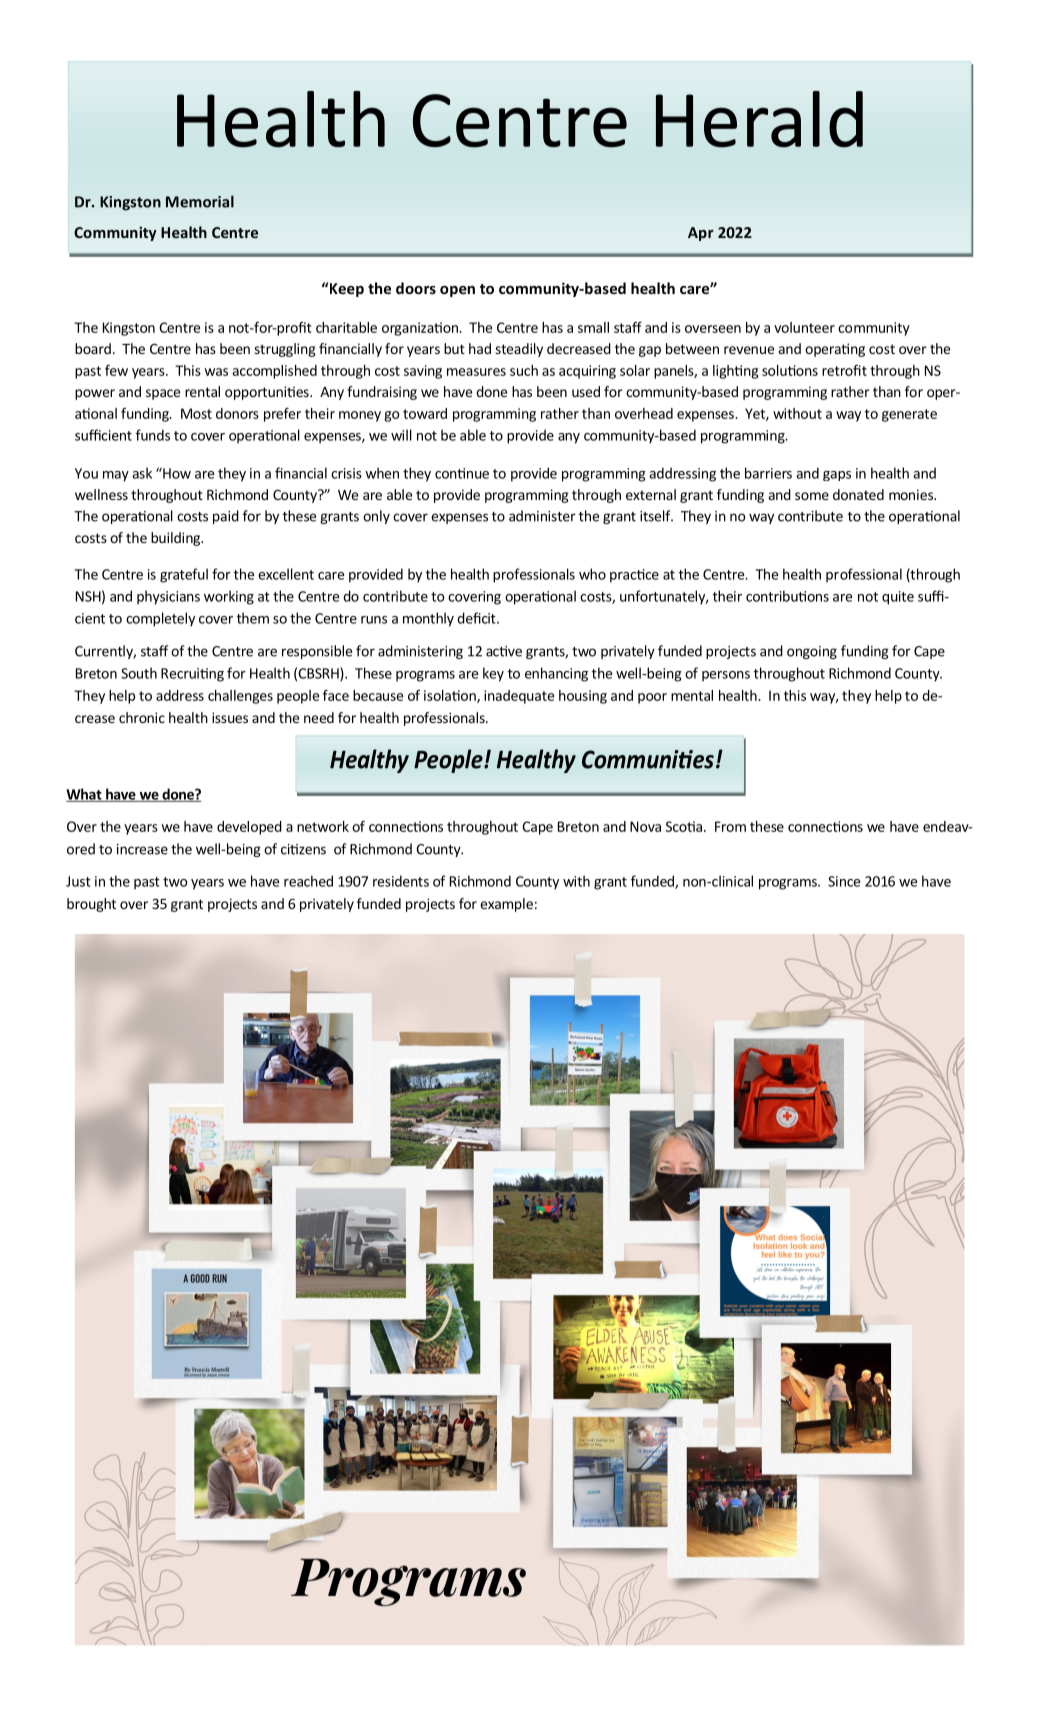 The height and width of the document is (1717, 1043). I want to click on volunteer, so click(804, 327).
